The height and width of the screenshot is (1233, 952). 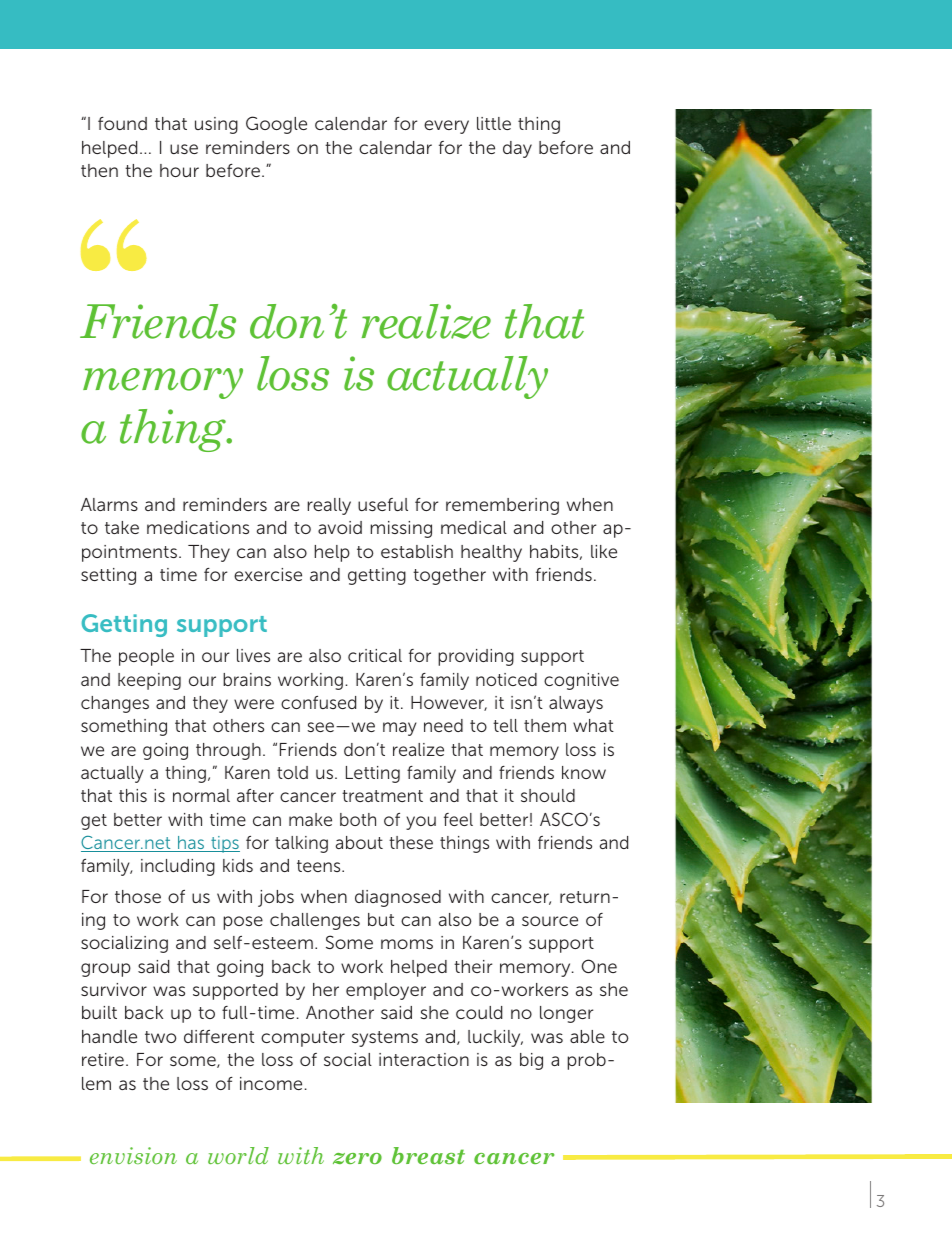 What do you see at coordinates (517, 149) in the screenshot?
I see `day` at bounding box center [517, 149].
